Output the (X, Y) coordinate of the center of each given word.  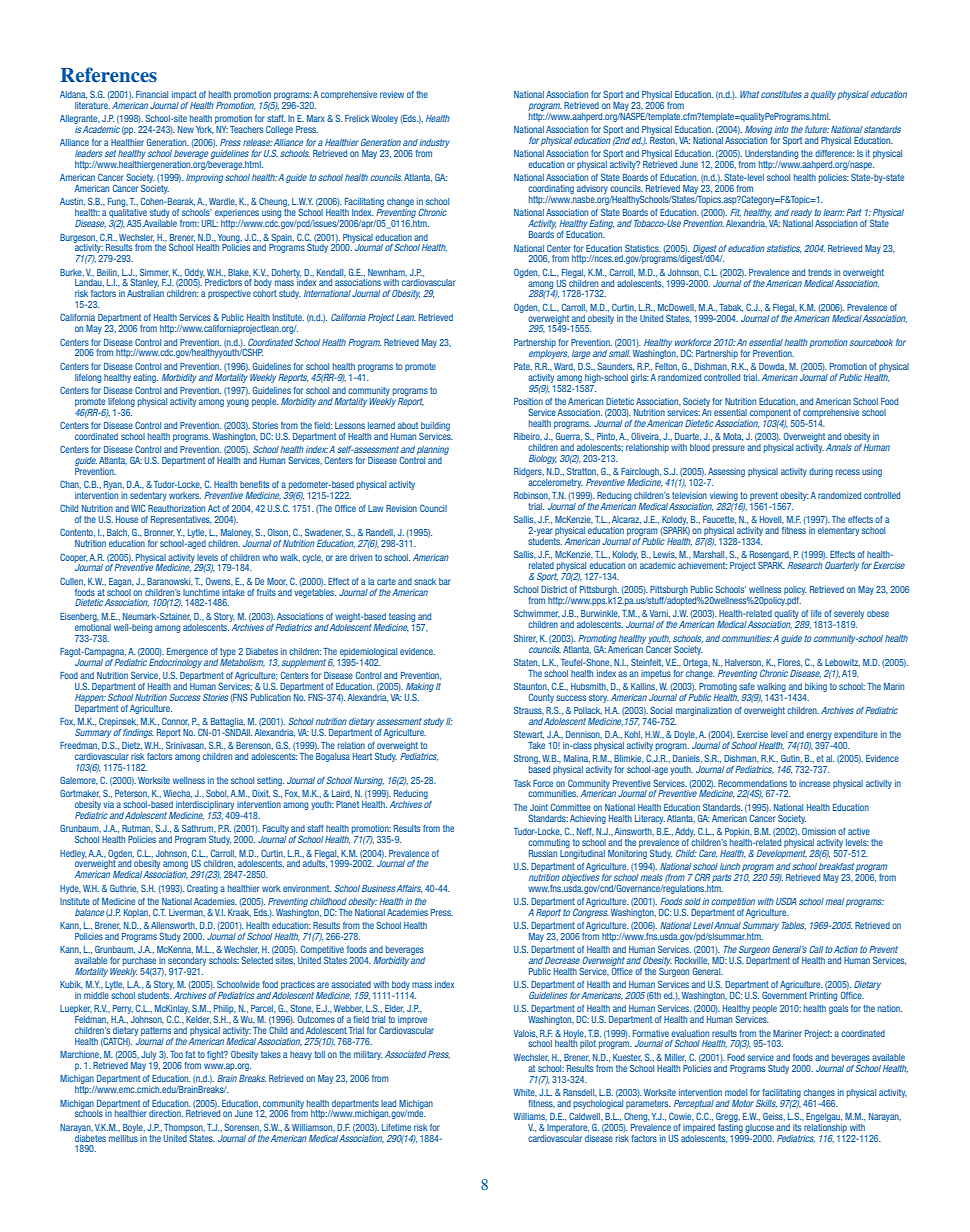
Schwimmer (537, 613)
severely (849, 616)
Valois (525, 1034)
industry (434, 143)
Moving (758, 130)
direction (166, 1113)
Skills (766, 1103)
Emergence (187, 652)
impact (184, 95)
